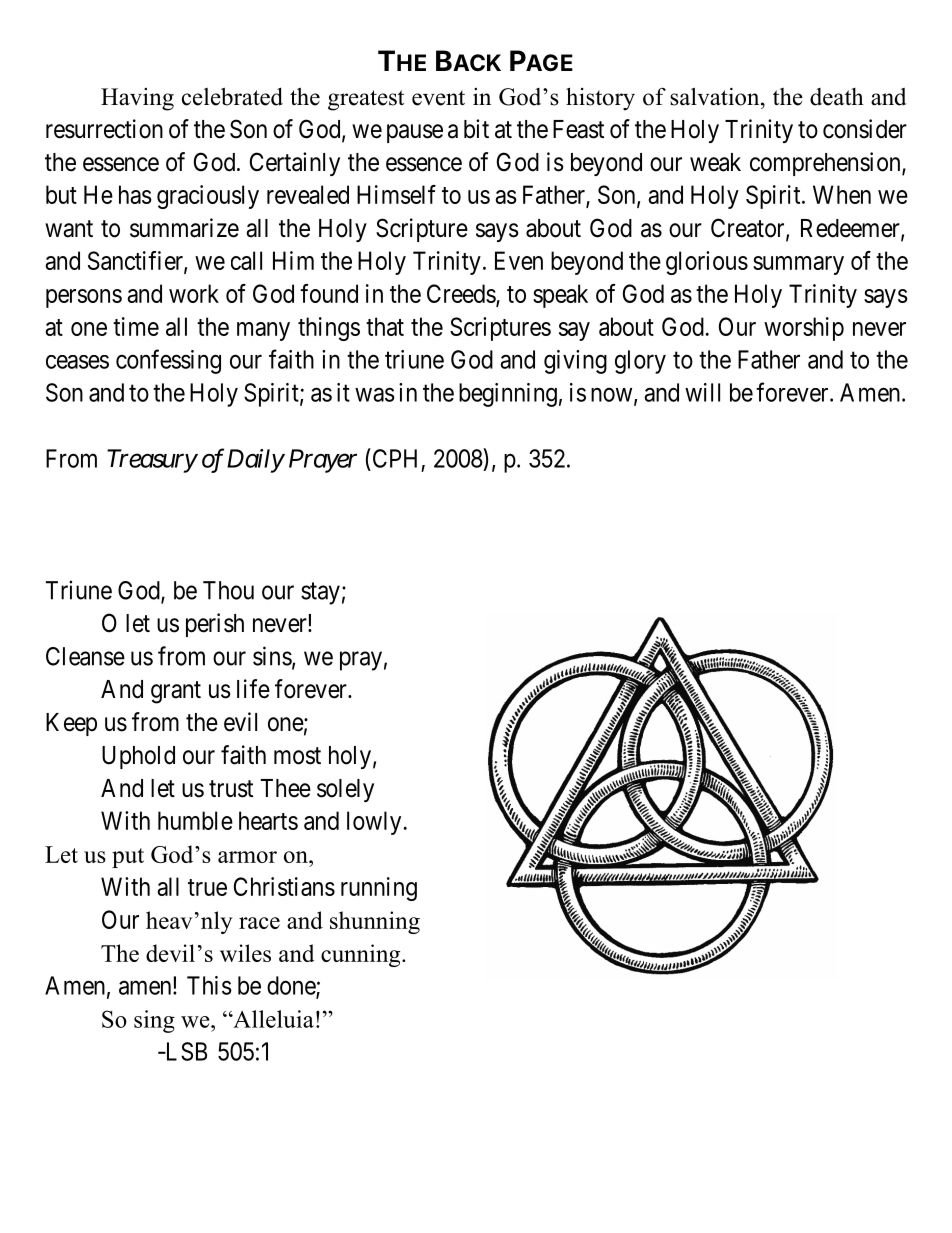 This screenshot has height=1233, width=952. What do you see at coordinates (476, 129) in the screenshot?
I see `bit` at bounding box center [476, 129].
